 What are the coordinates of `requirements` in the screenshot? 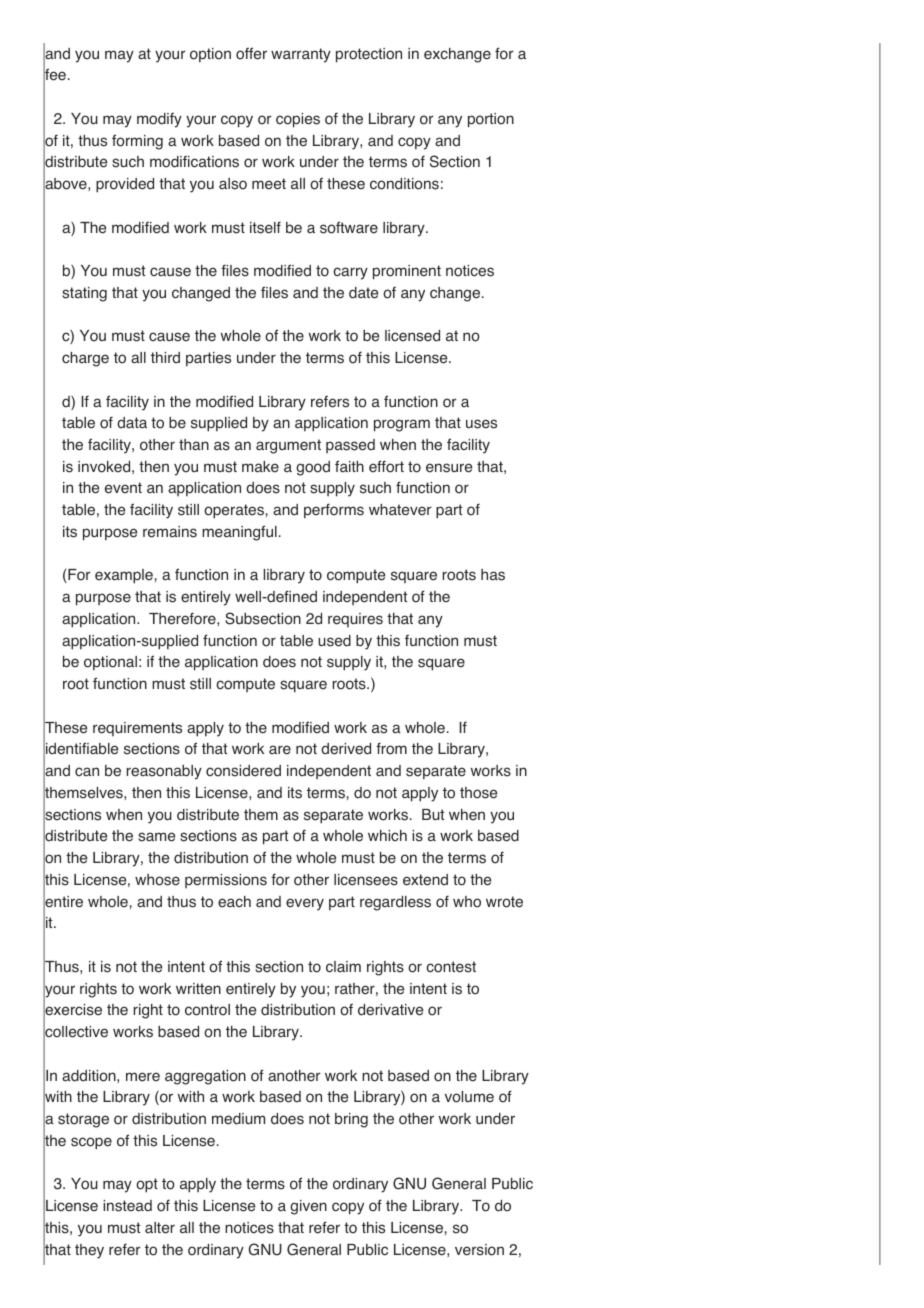 It's located at (137, 729).
